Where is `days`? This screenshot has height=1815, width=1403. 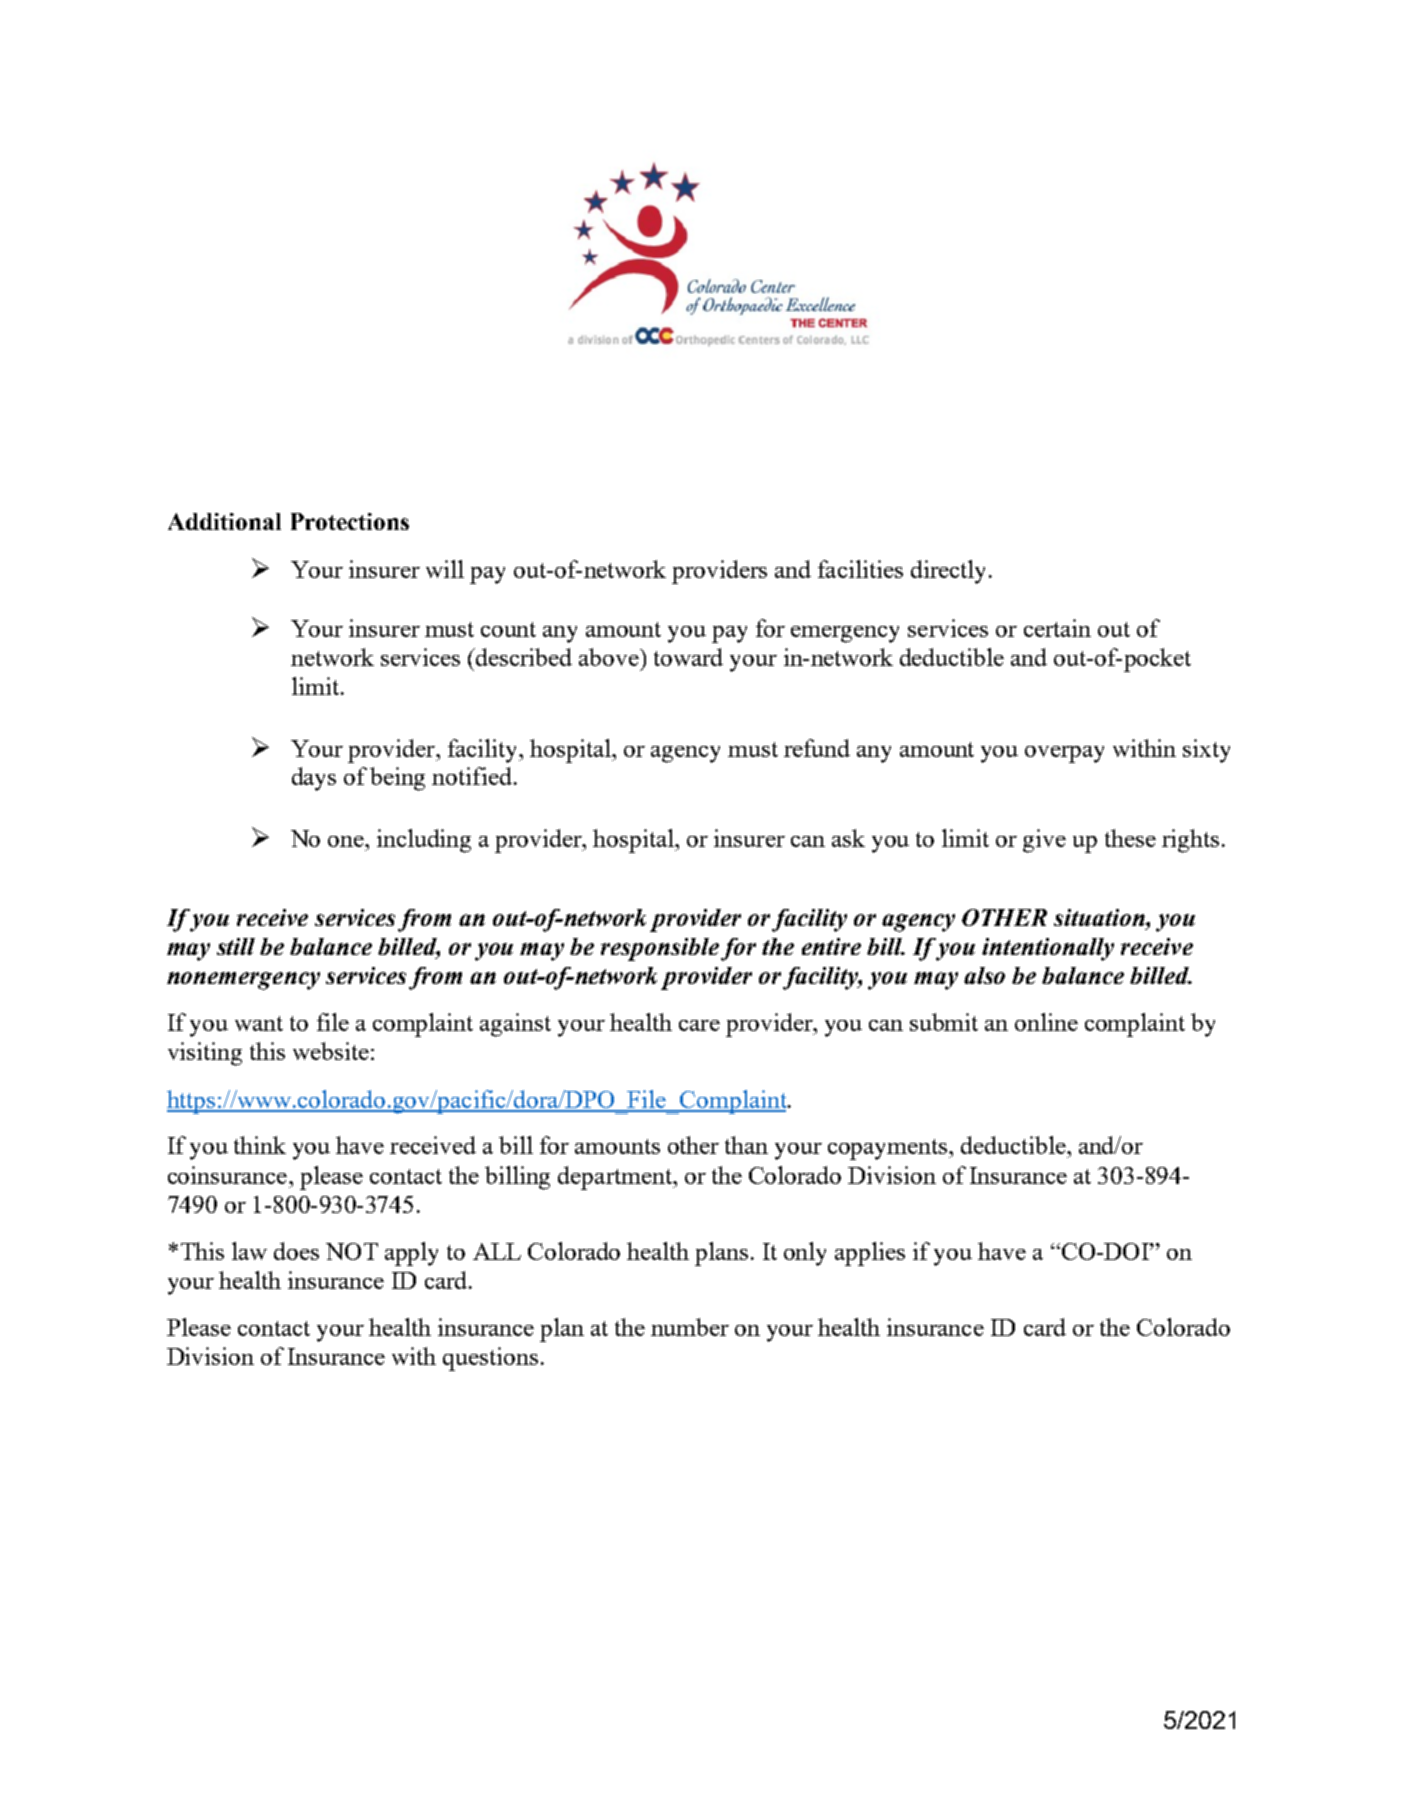 days is located at coordinates (314, 779).
